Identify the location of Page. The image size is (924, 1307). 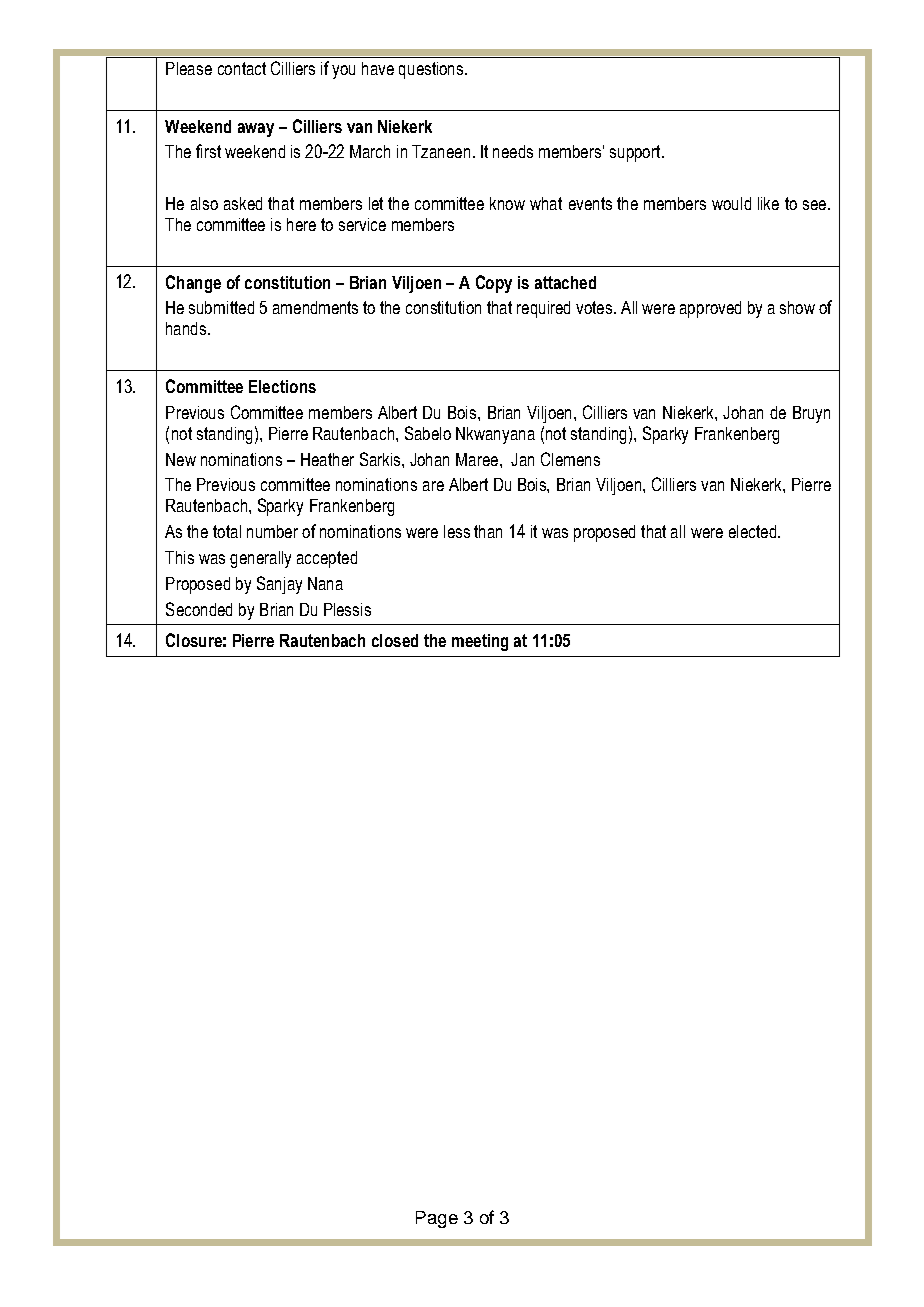
(437, 1219).
